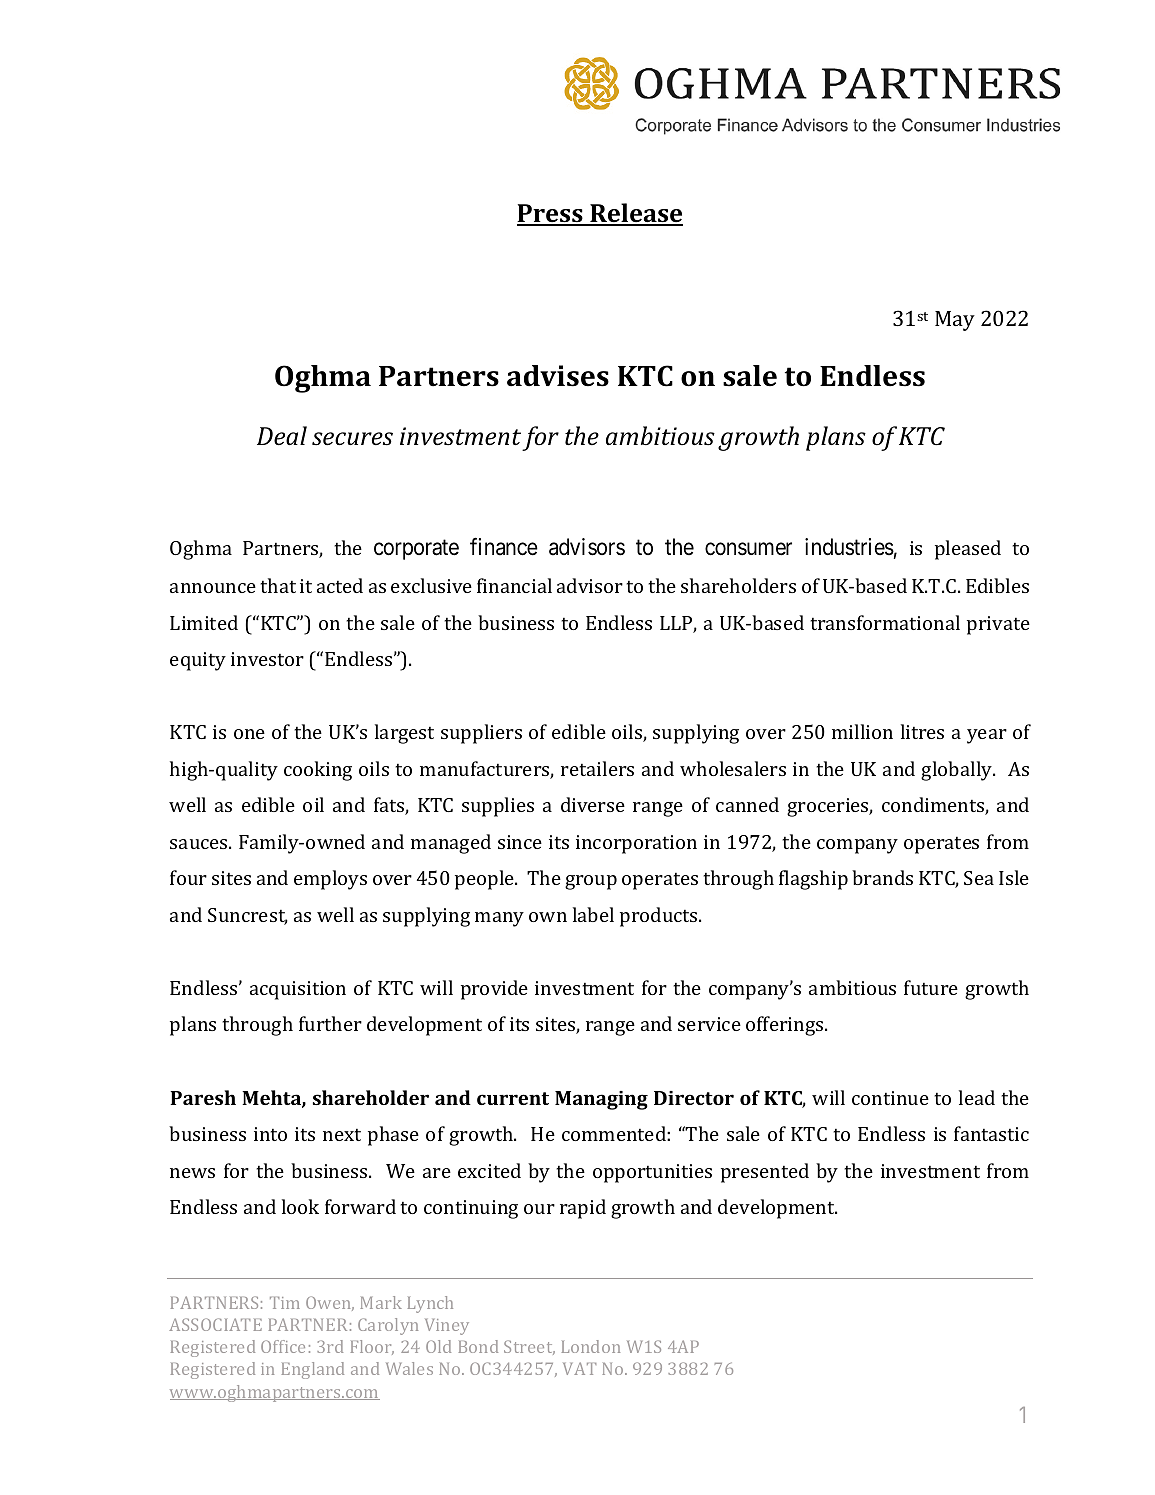 Image resolution: width=1155 pixels, height=1495 pixels. I want to click on Release, so click(635, 214).
